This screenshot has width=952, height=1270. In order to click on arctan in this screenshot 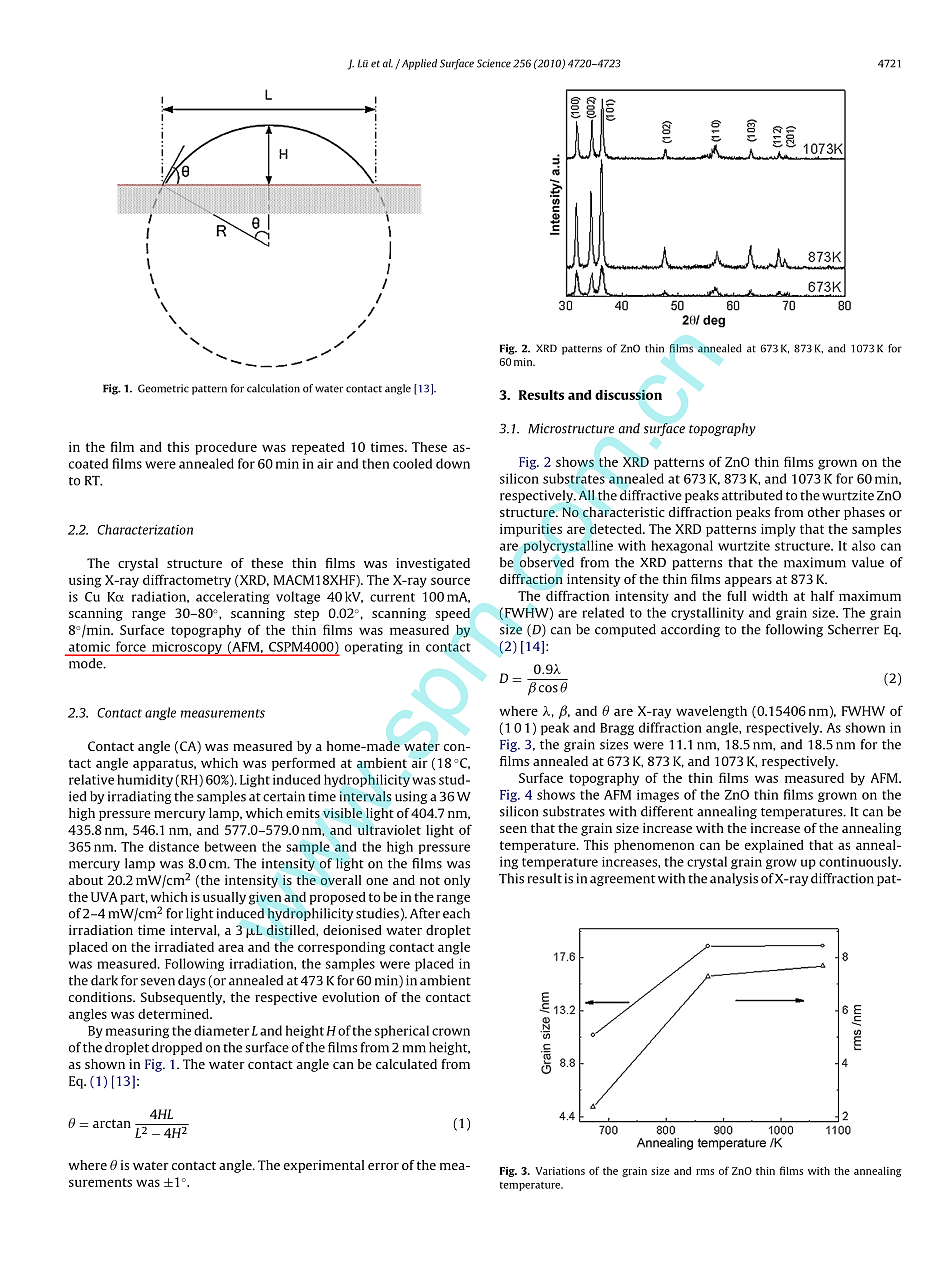, I will do `click(112, 1123)`.
